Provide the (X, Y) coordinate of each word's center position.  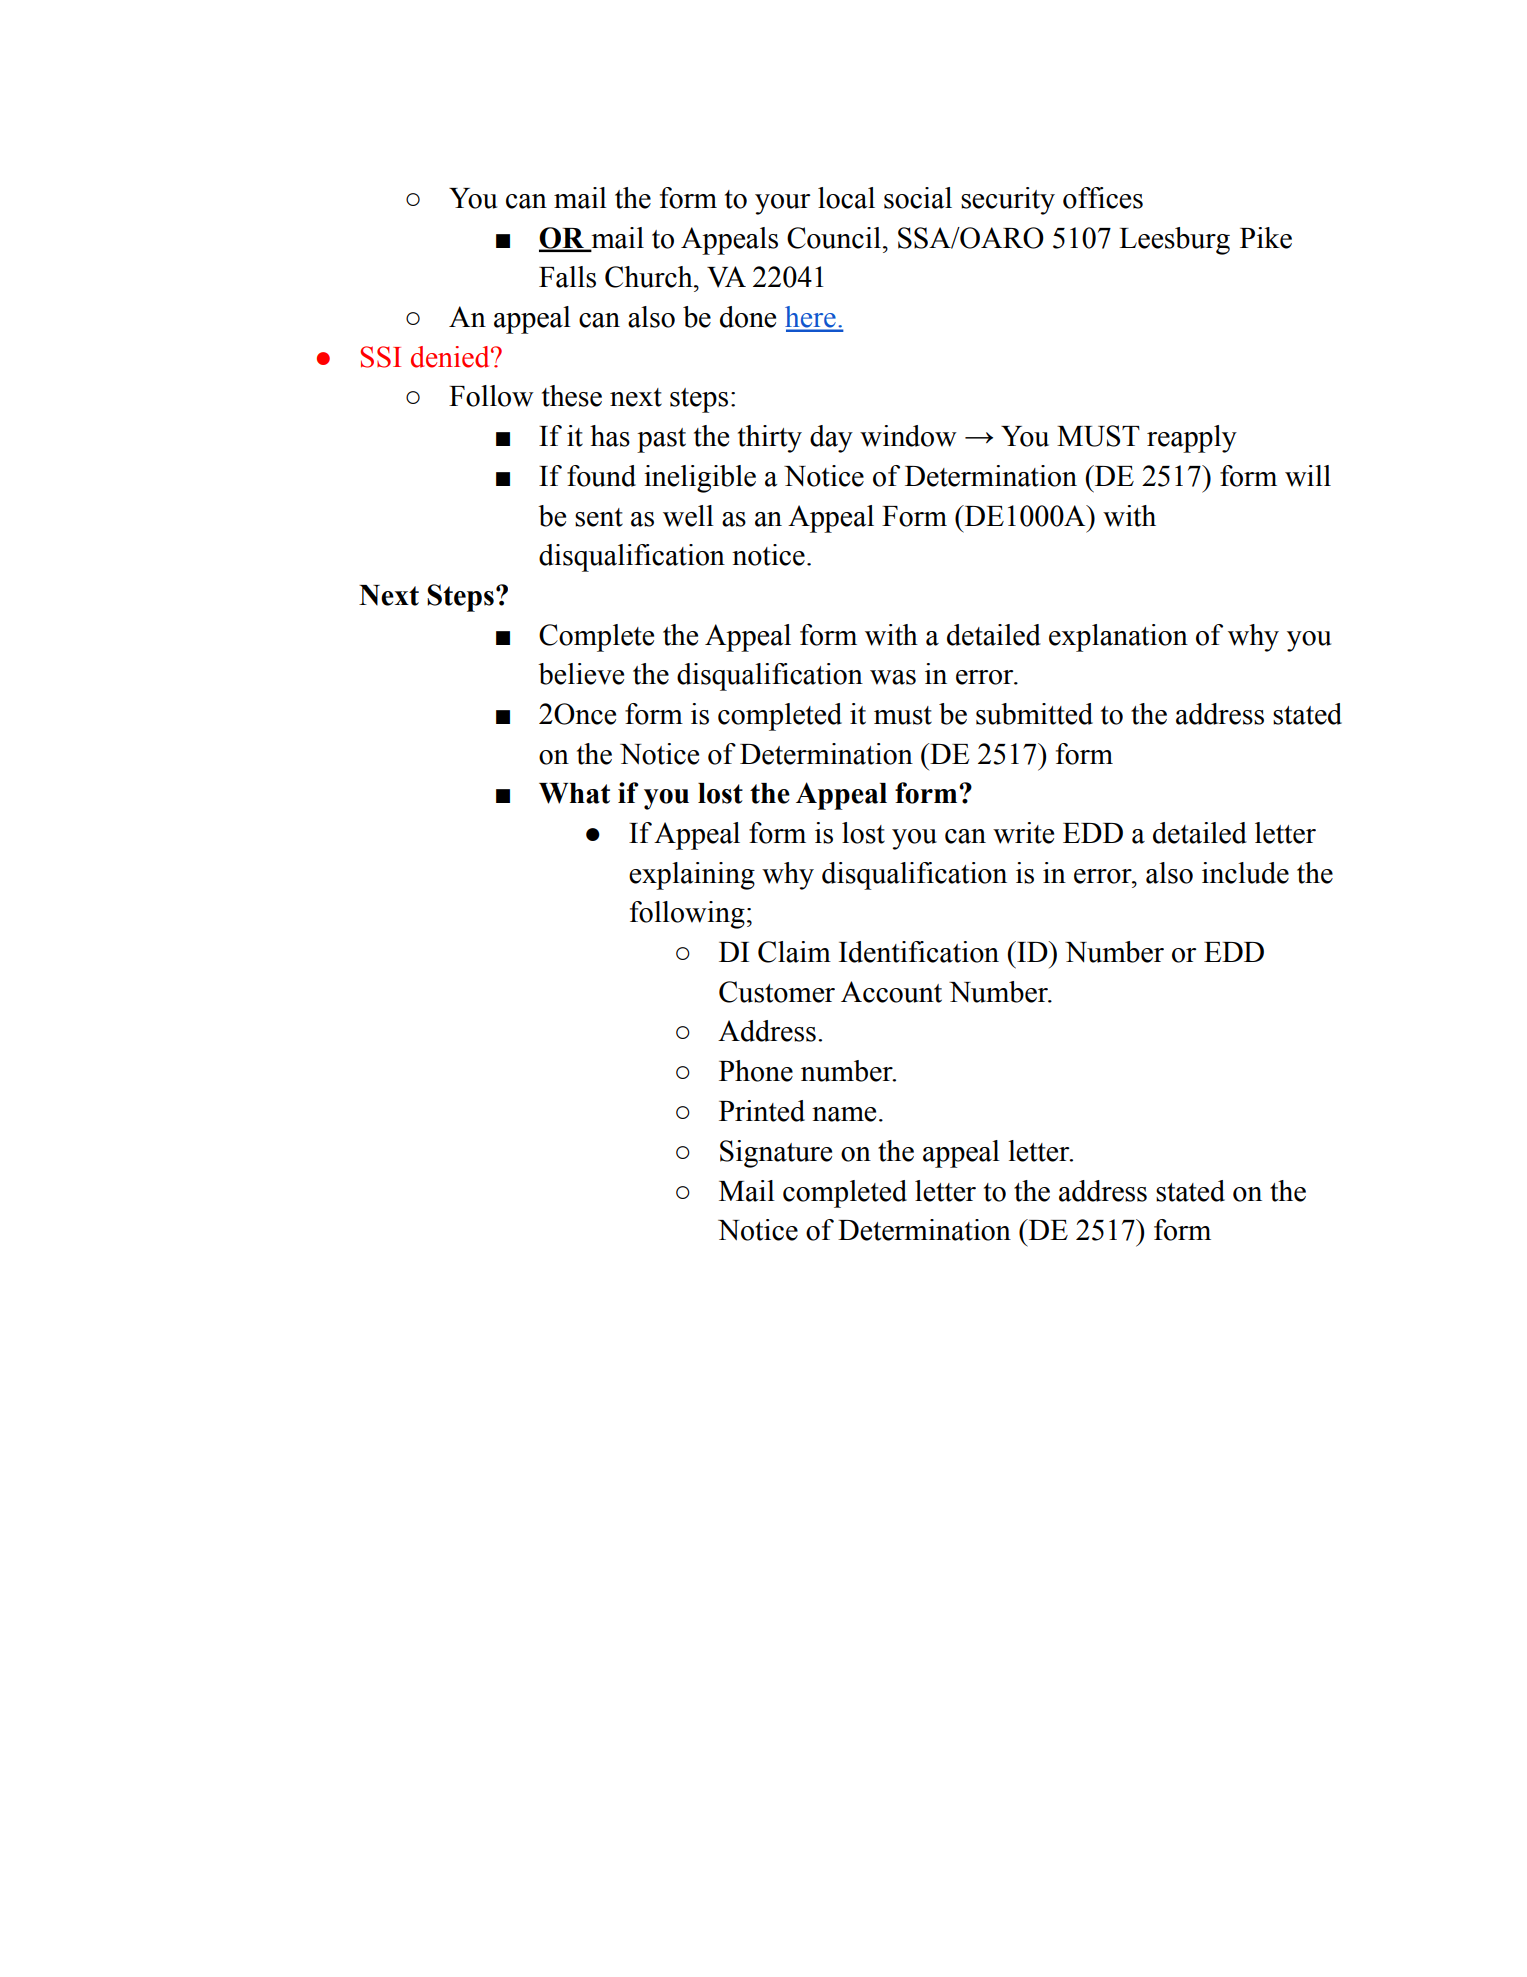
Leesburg (1174, 241)
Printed (762, 1111)
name (844, 1114)
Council (834, 238)
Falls (567, 277)
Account (891, 992)
